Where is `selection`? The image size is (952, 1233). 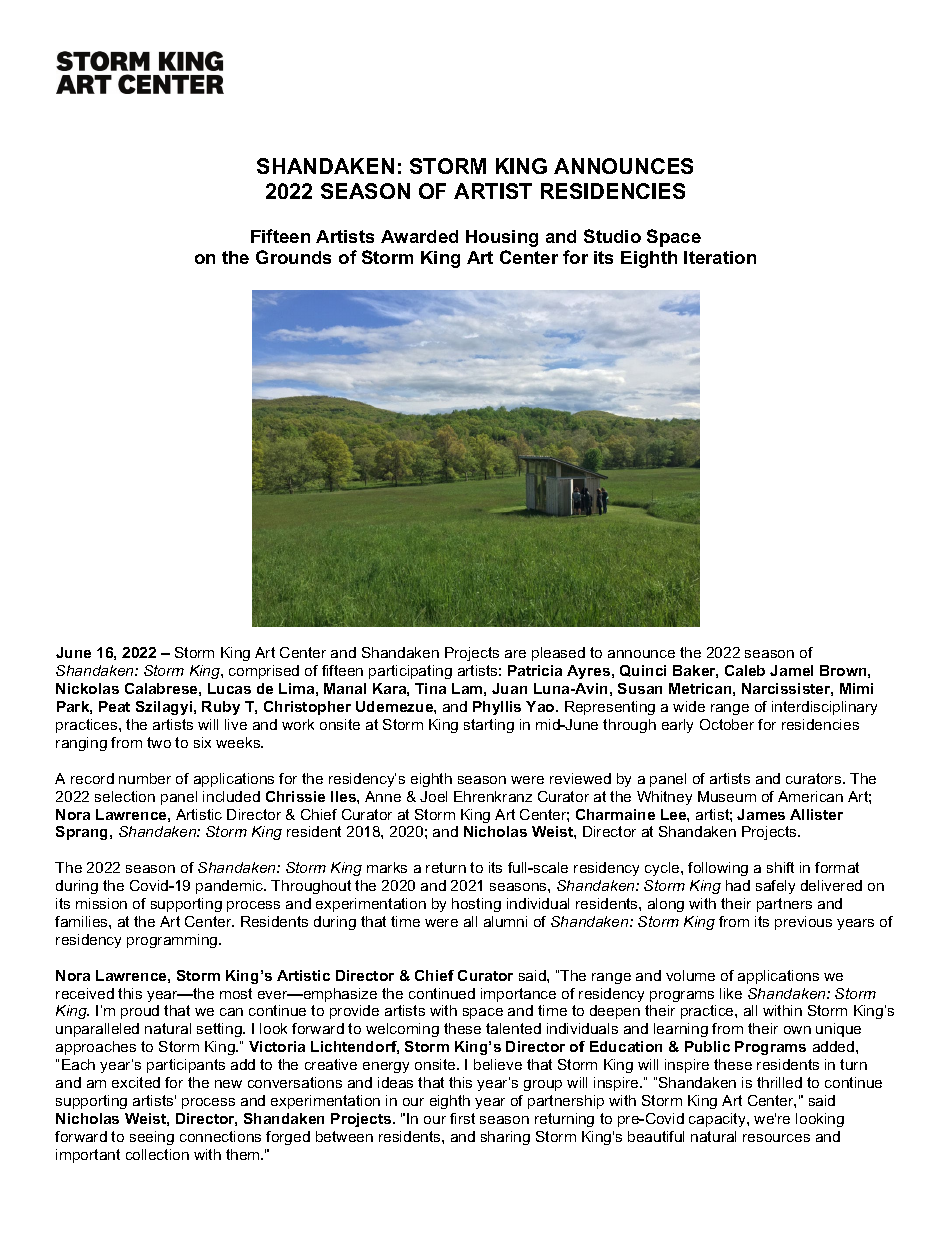 selection is located at coordinates (125, 796).
